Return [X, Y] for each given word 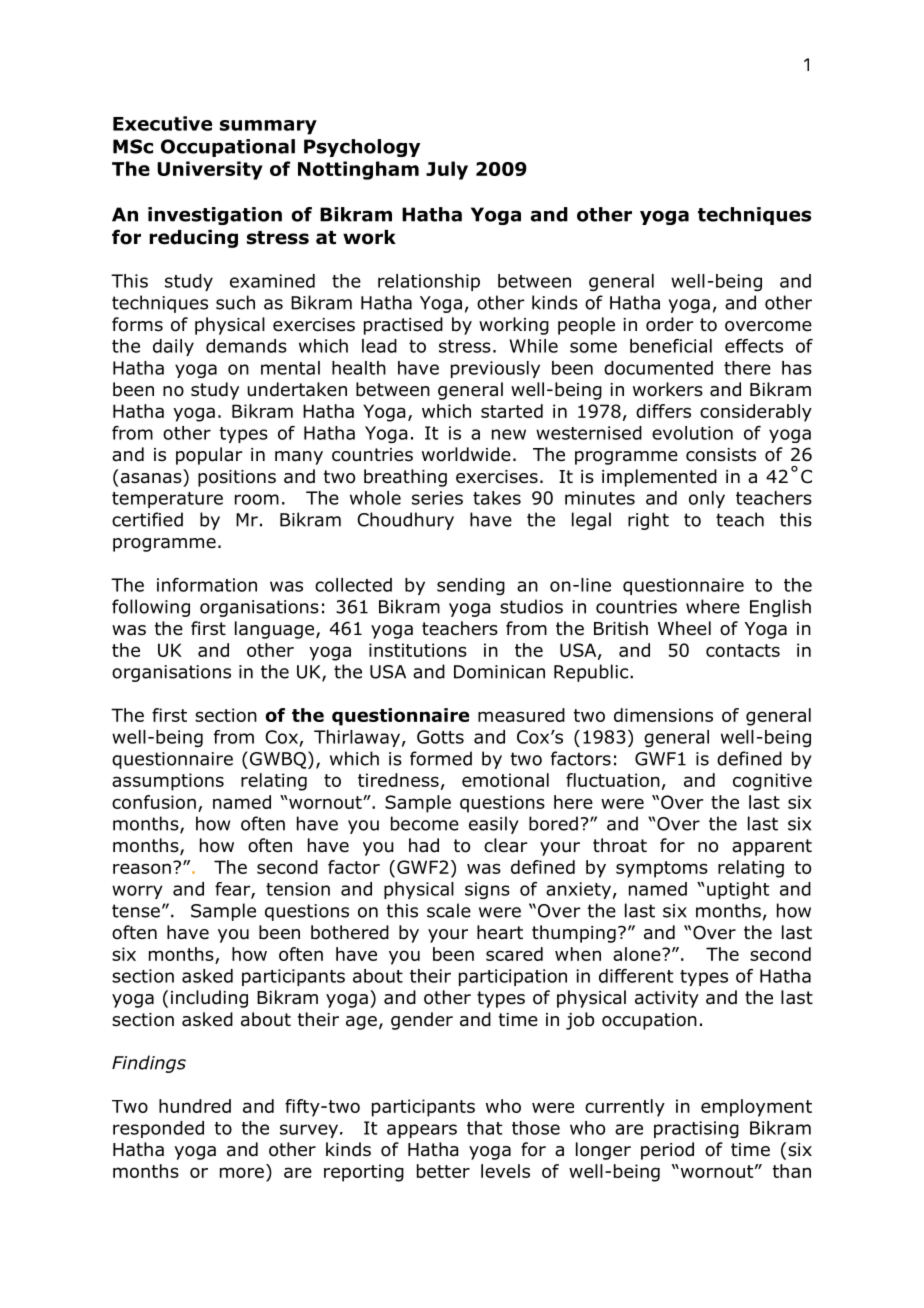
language [276, 630]
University [210, 170]
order [670, 324]
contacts [743, 650]
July [447, 170]
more [242, 1172]
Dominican [499, 672]
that [484, 1128]
